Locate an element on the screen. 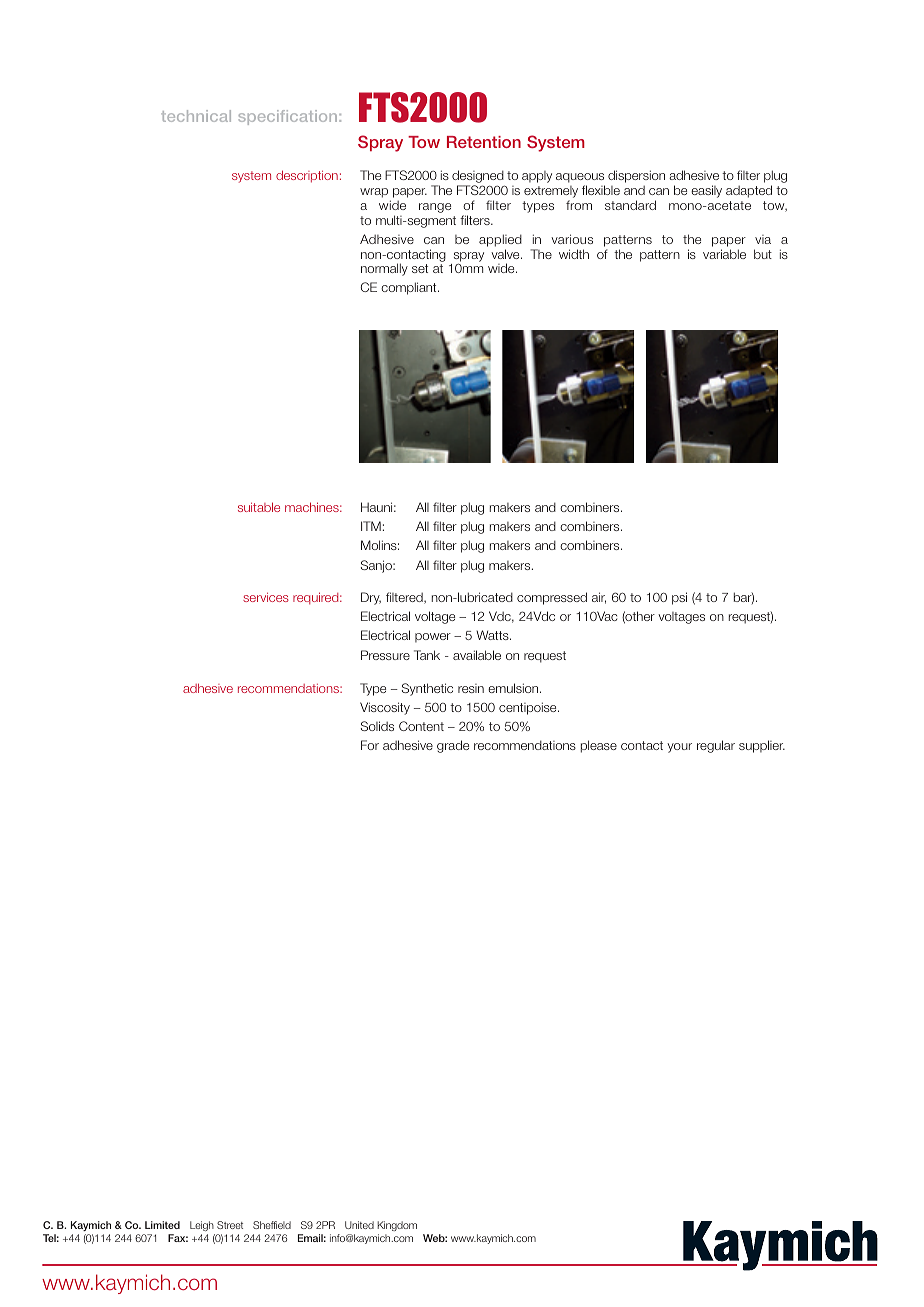 This screenshot has width=924, height=1307. technical is located at coordinates (196, 116).
